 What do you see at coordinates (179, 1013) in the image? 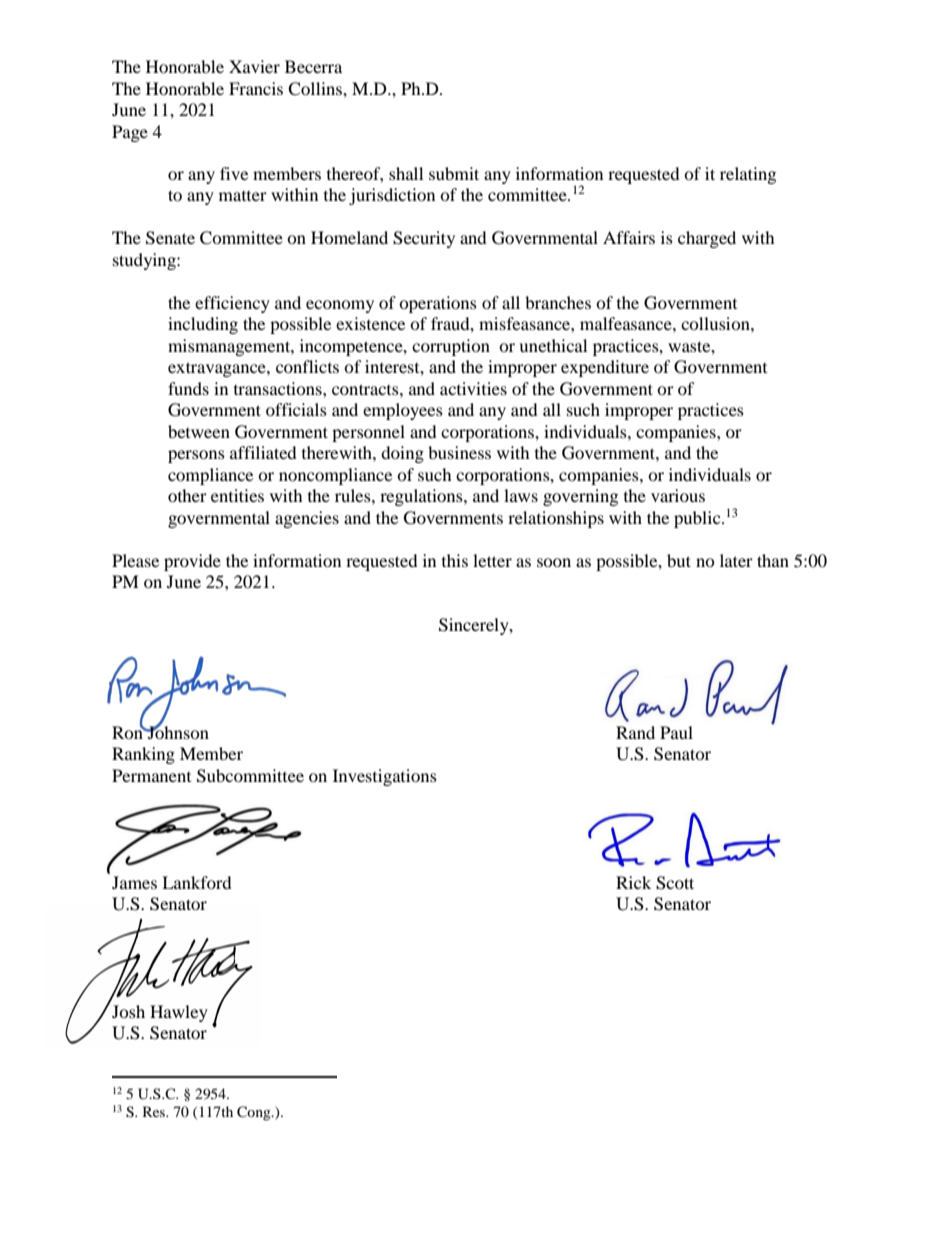
I see `Hawley` at bounding box center [179, 1013].
